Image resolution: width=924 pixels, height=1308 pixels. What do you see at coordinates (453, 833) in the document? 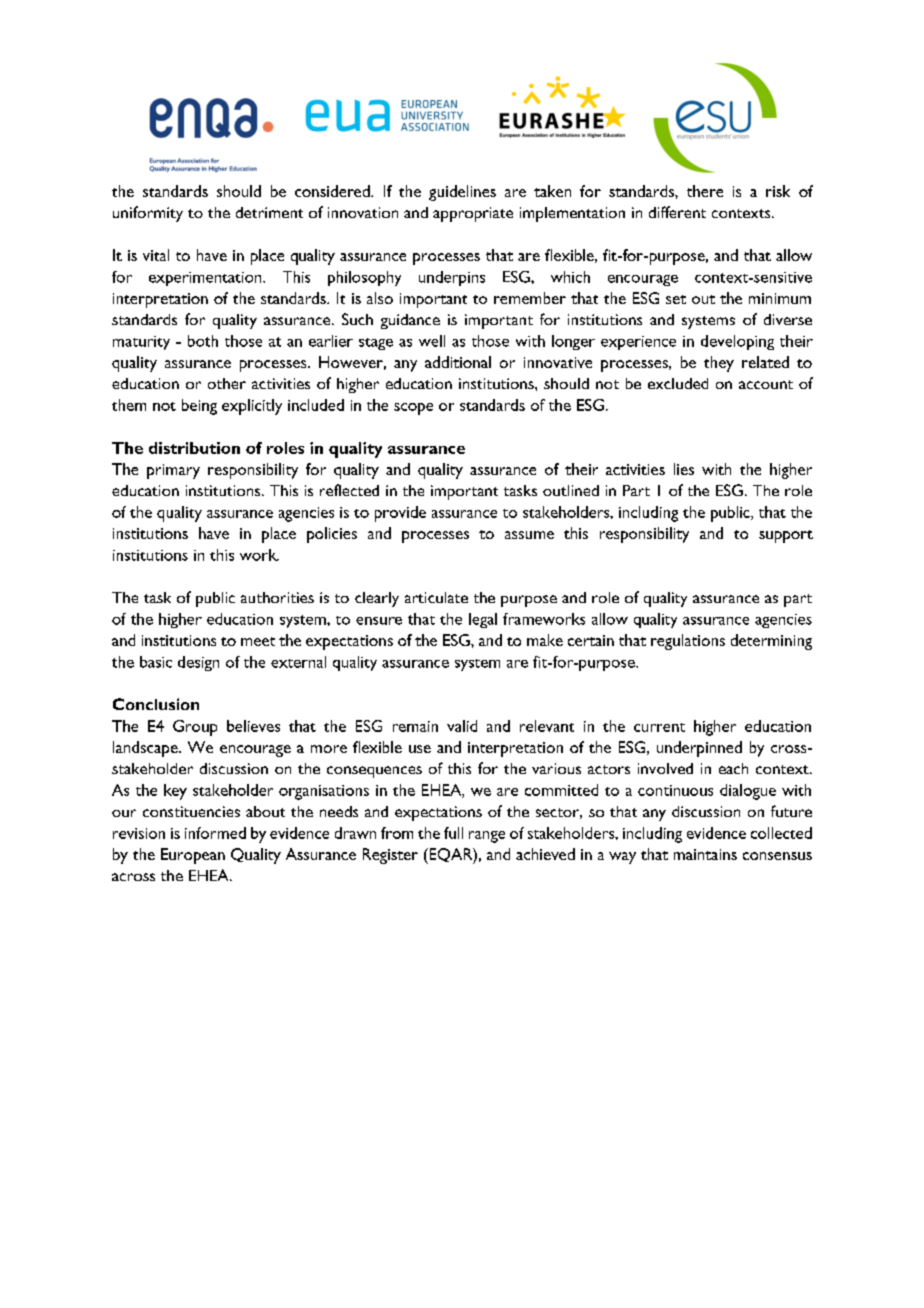
I see `full` at bounding box center [453, 833].
